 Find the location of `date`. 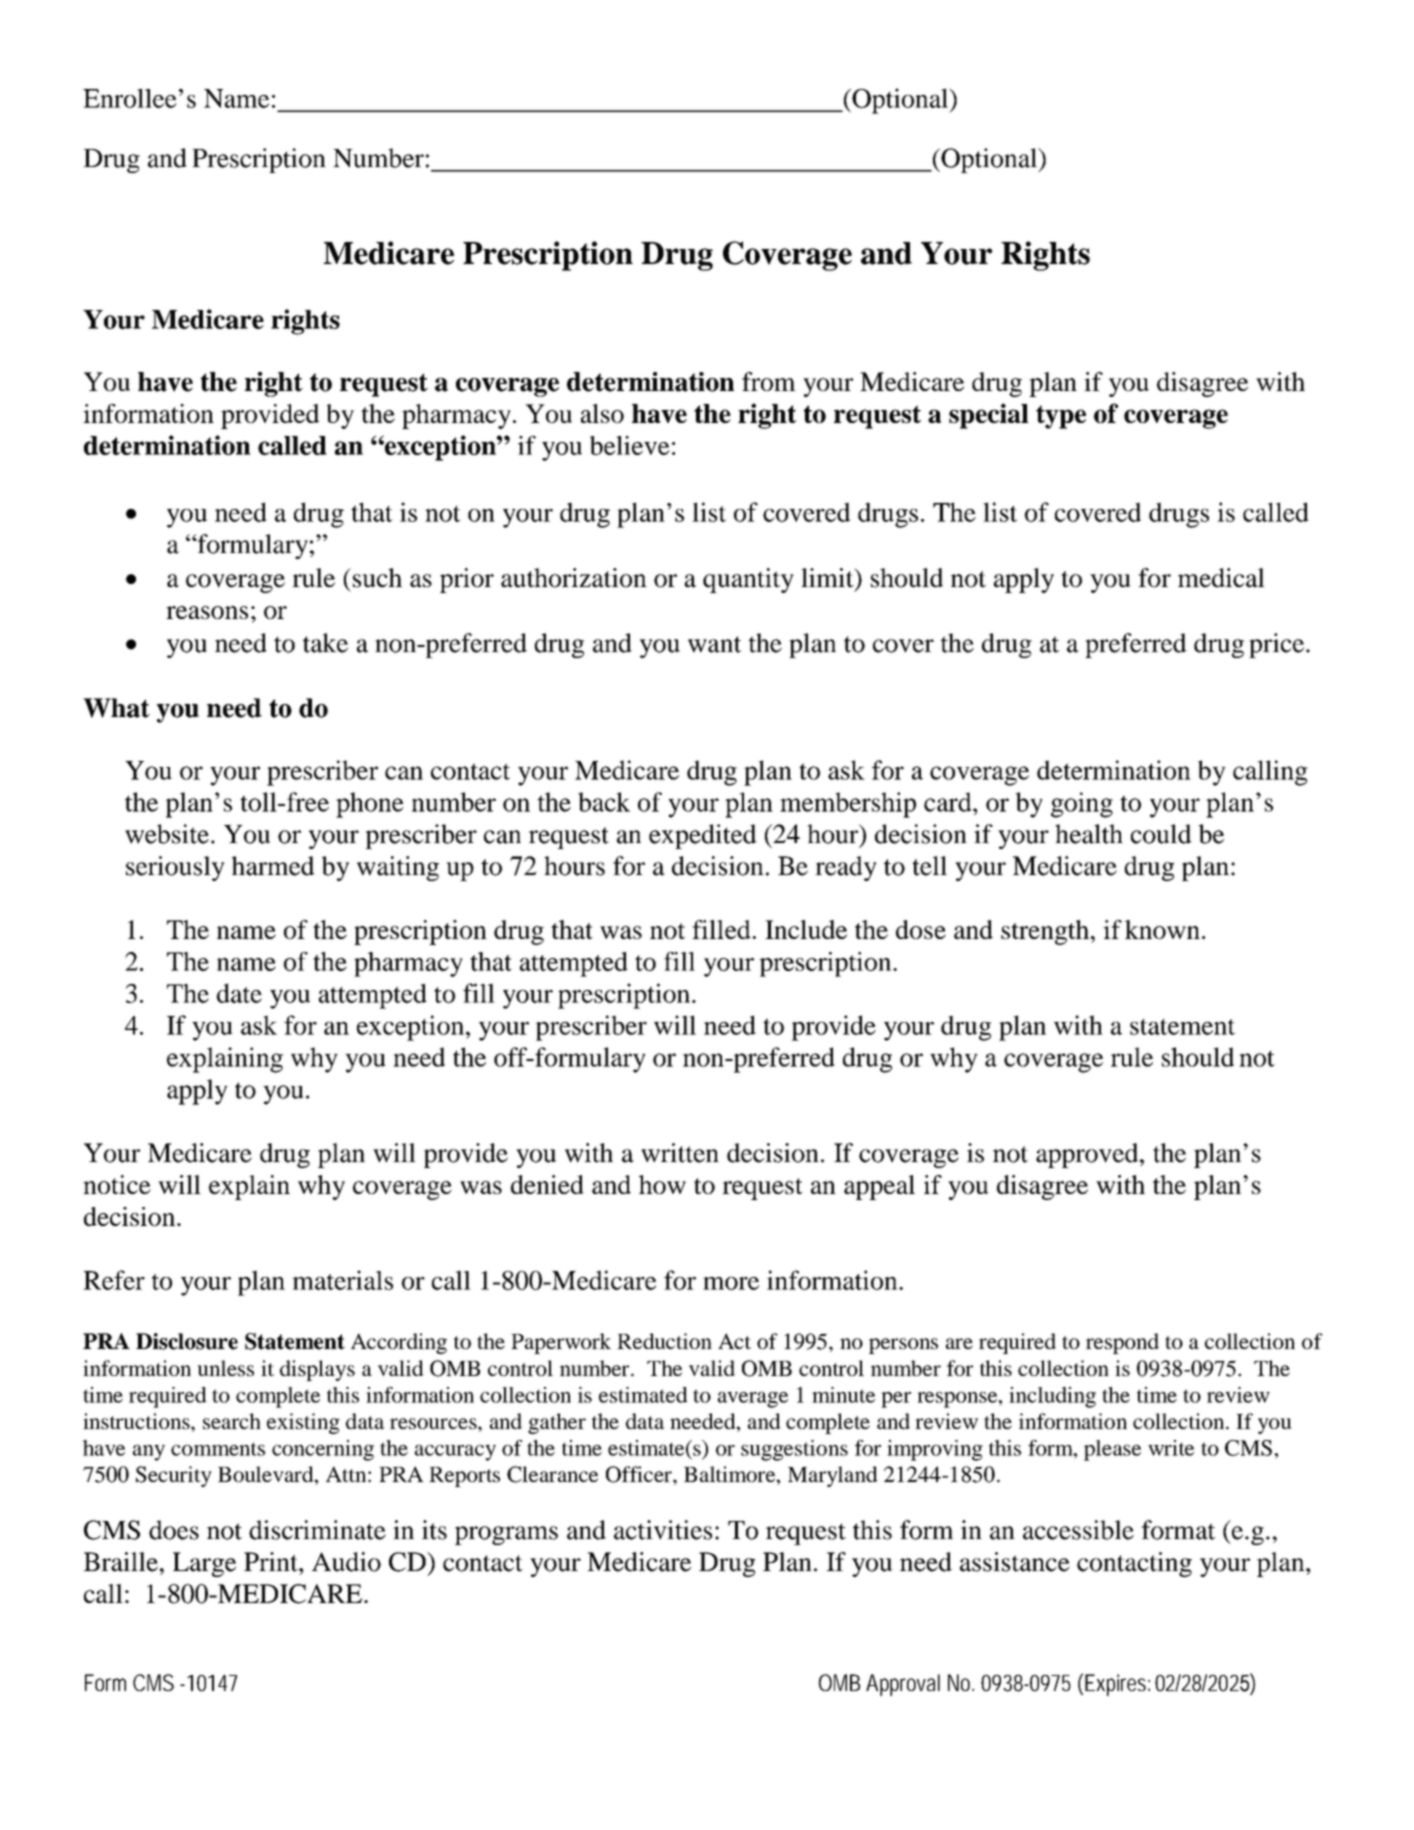

date is located at coordinates (239, 993).
